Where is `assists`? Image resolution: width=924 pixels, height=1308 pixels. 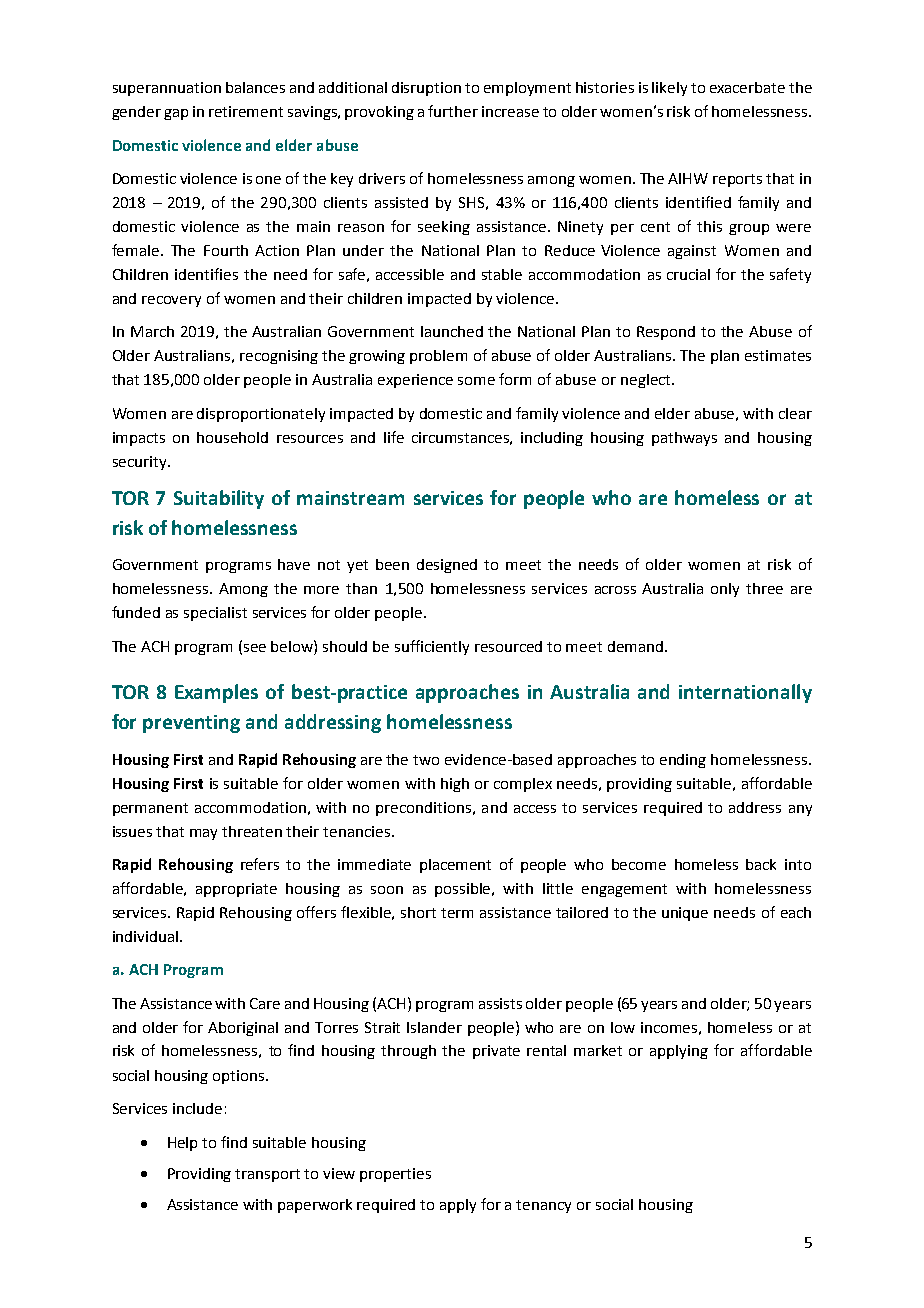 assists is located at coordinates (500, 1003).
